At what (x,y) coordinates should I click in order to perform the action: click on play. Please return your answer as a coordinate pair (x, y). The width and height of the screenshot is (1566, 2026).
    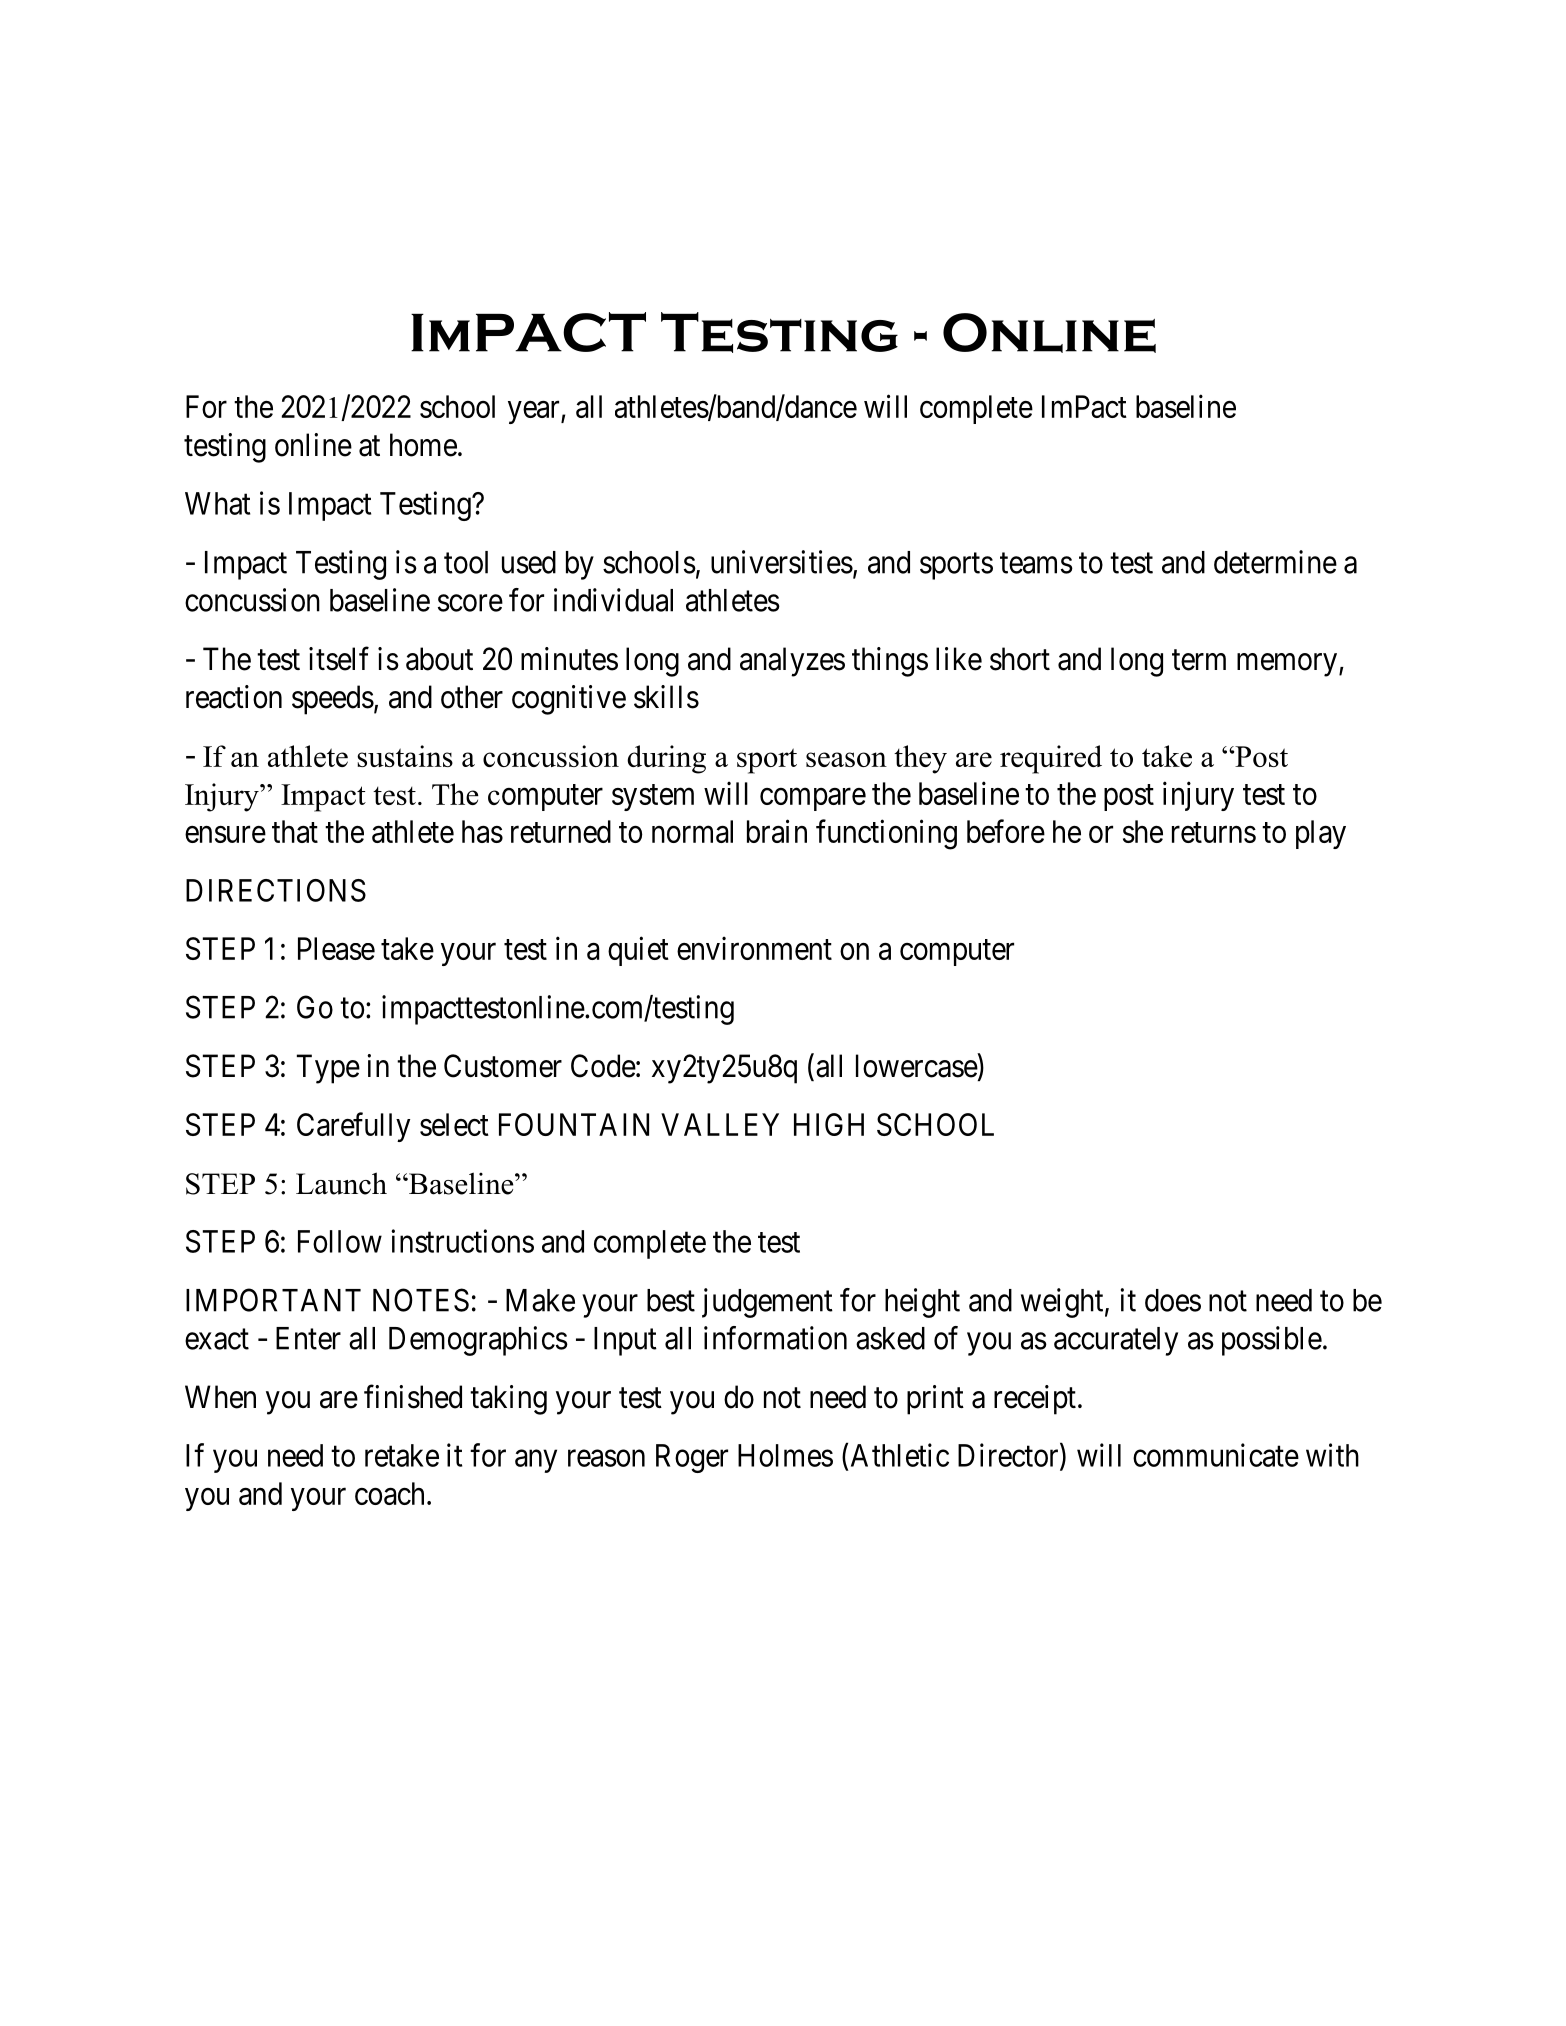
    Looking at the image, I should click on (1321, 834).
